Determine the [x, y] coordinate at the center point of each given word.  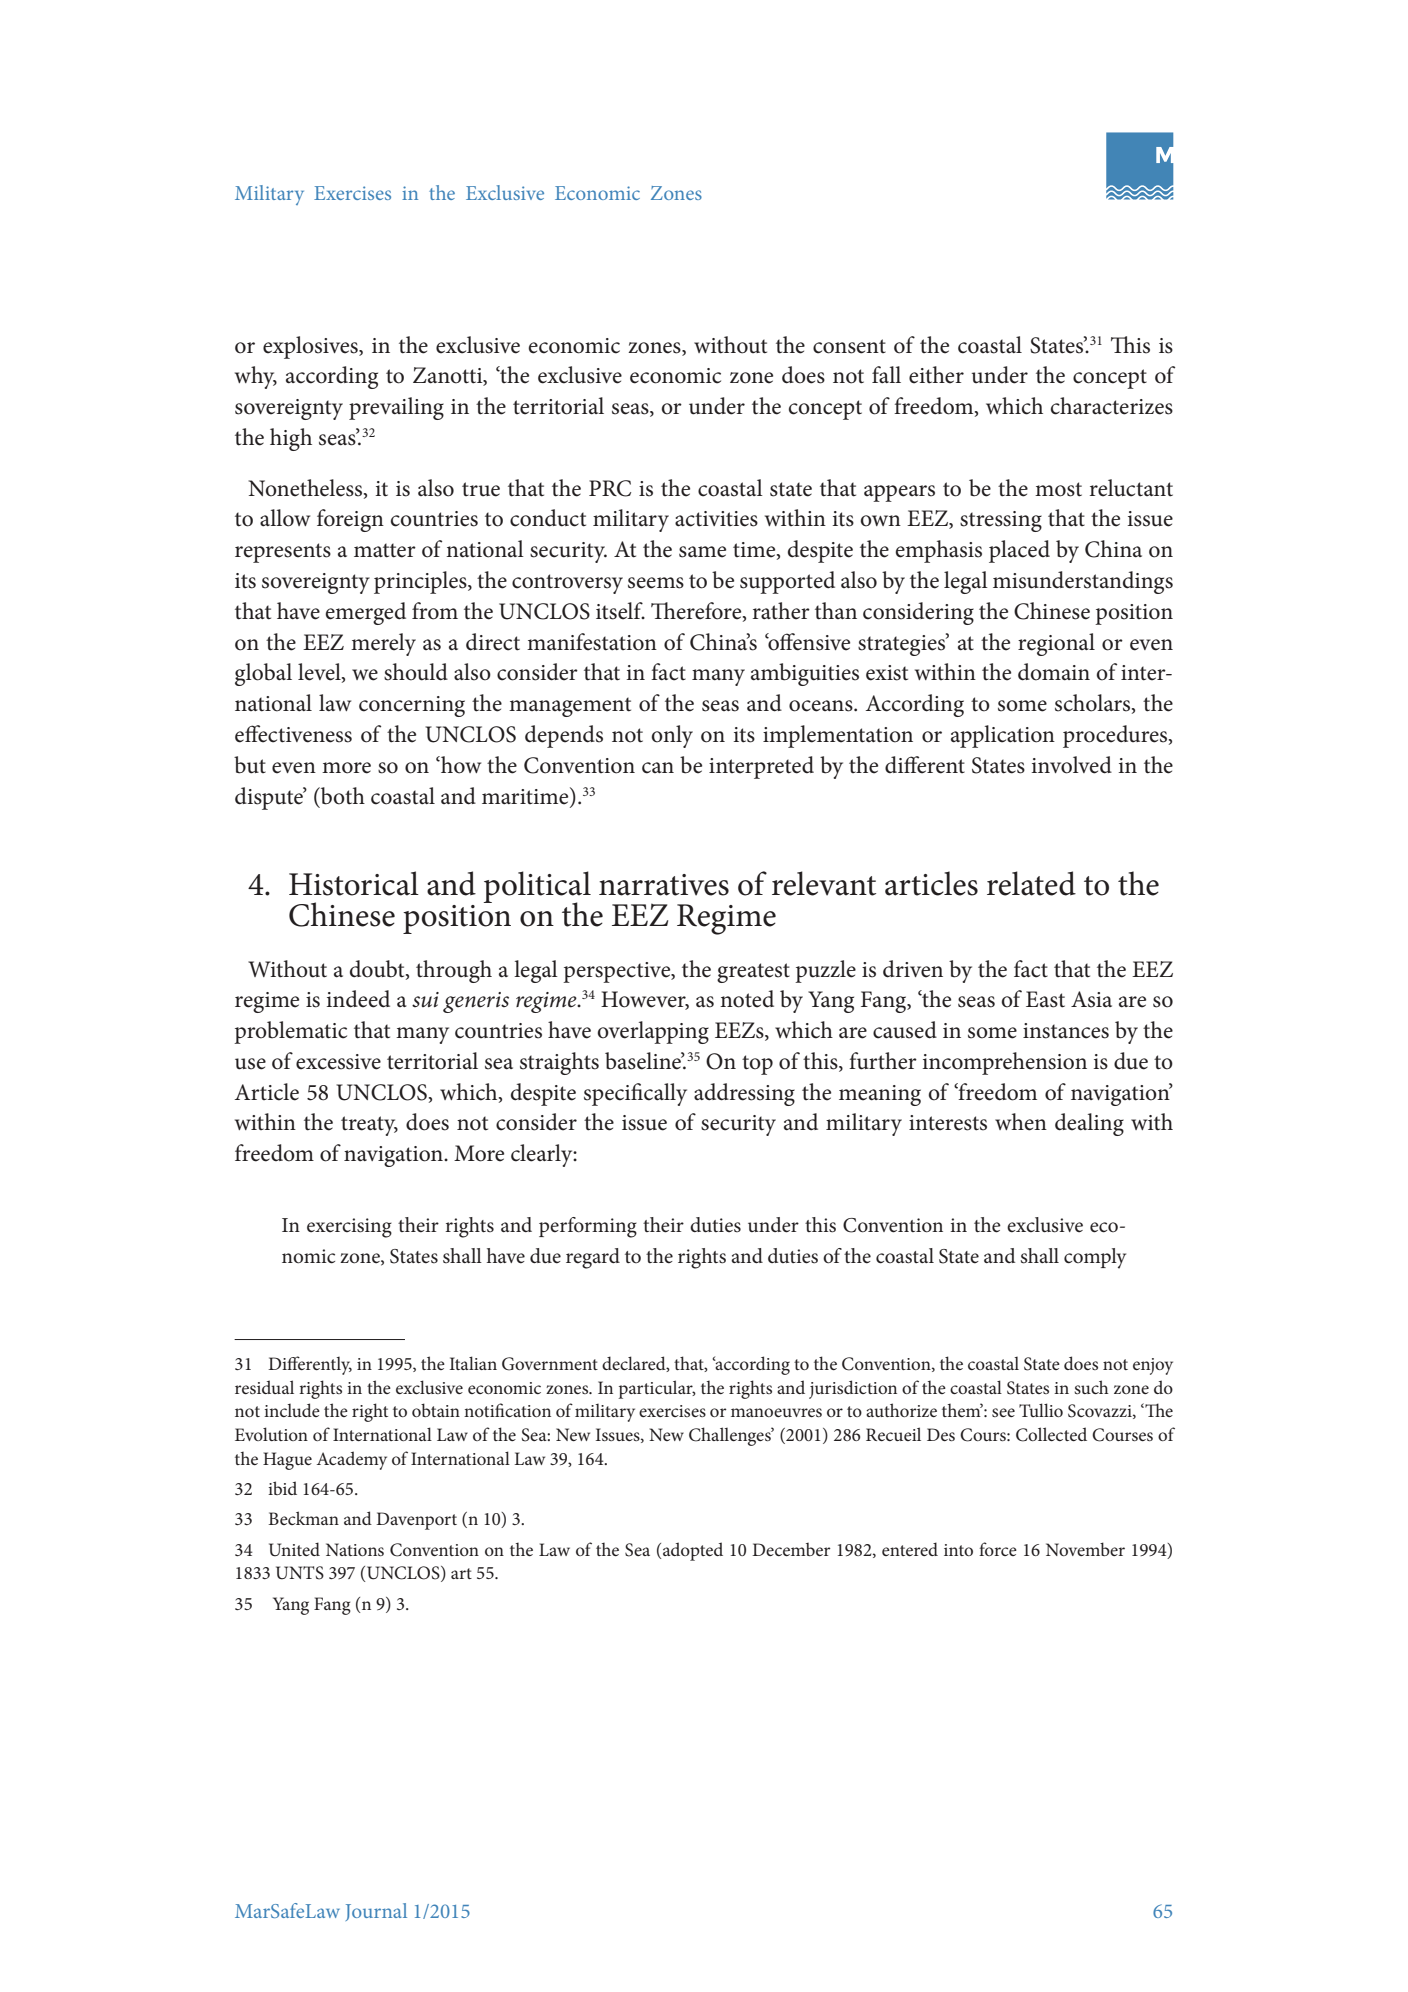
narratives [664, 885]
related [1031, 883]
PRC [610, 488]
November [1085, 1549]
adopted [693, 1551]
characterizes [1112, 406]
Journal [376, 1912]
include [292, 1410]
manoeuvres [776, 1412]
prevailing [396, 408]
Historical [354, 883]
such [1091, 1387]
